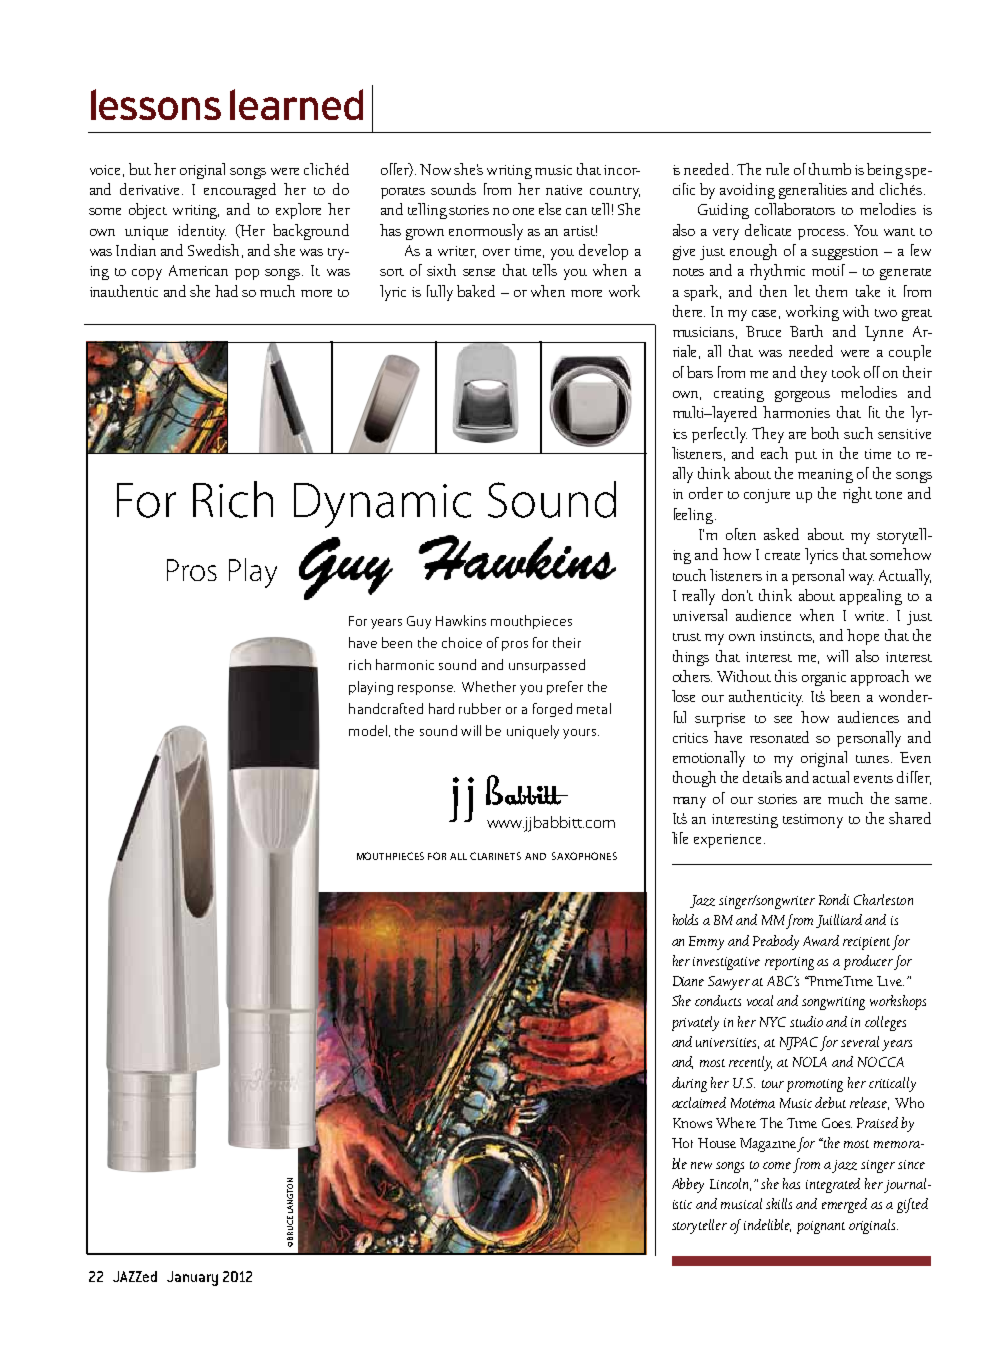 The height and width of the document is (1354, 1004). What do you see at coordinates (688, 1185) in the document?
I see `Abbey` at bounding box center [688, 1185].
